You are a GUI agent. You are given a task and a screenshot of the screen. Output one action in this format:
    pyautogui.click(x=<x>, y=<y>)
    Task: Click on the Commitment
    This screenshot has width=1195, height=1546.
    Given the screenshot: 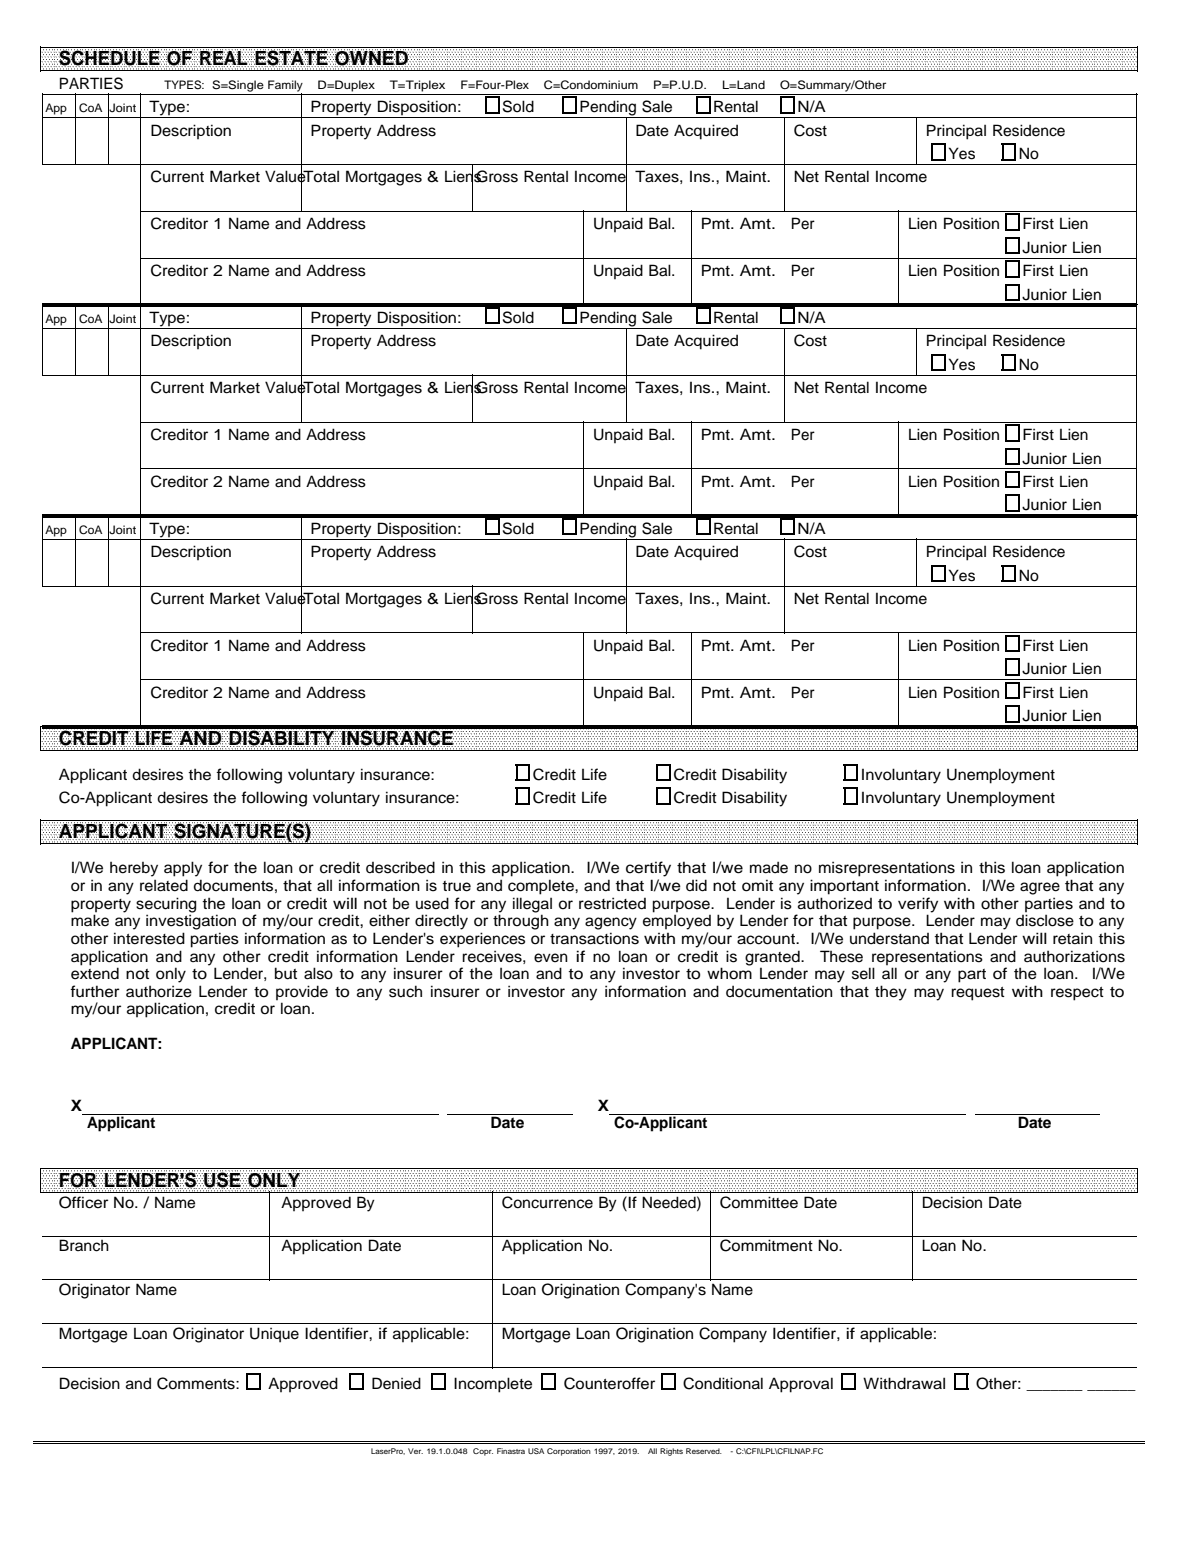 What is the action you would take?
    pyautogui.click(x=766, y=1245)
